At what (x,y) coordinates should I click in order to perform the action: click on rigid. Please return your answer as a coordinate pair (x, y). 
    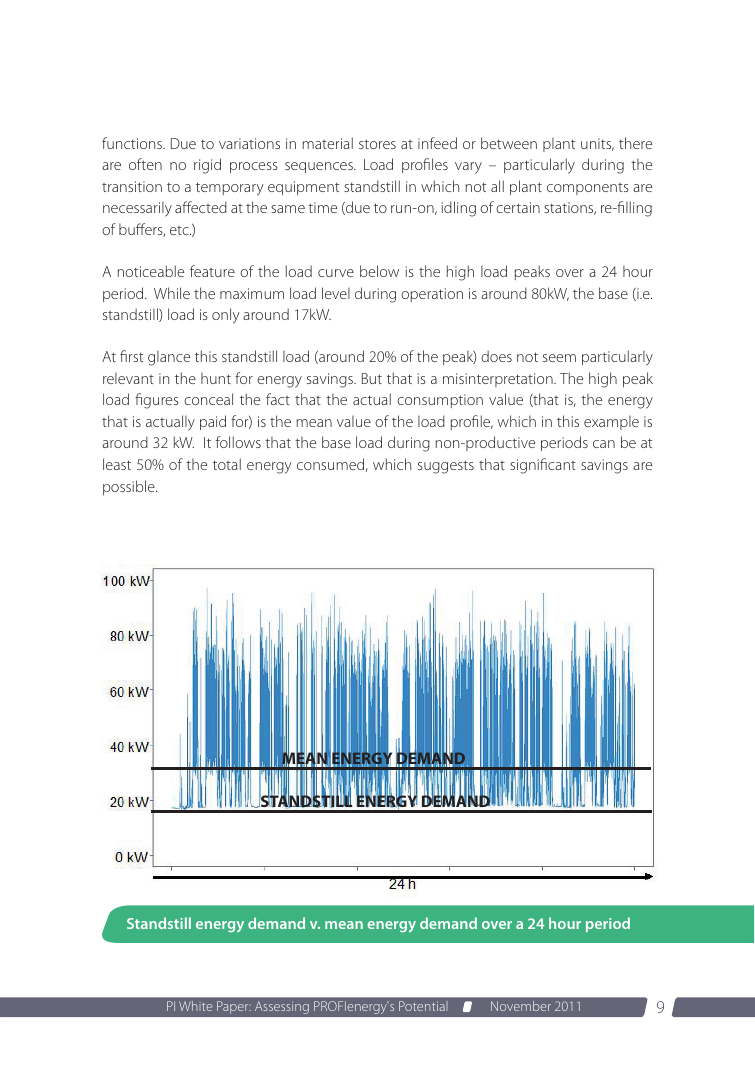
    Looking at the image, I should click on (207, 166).
